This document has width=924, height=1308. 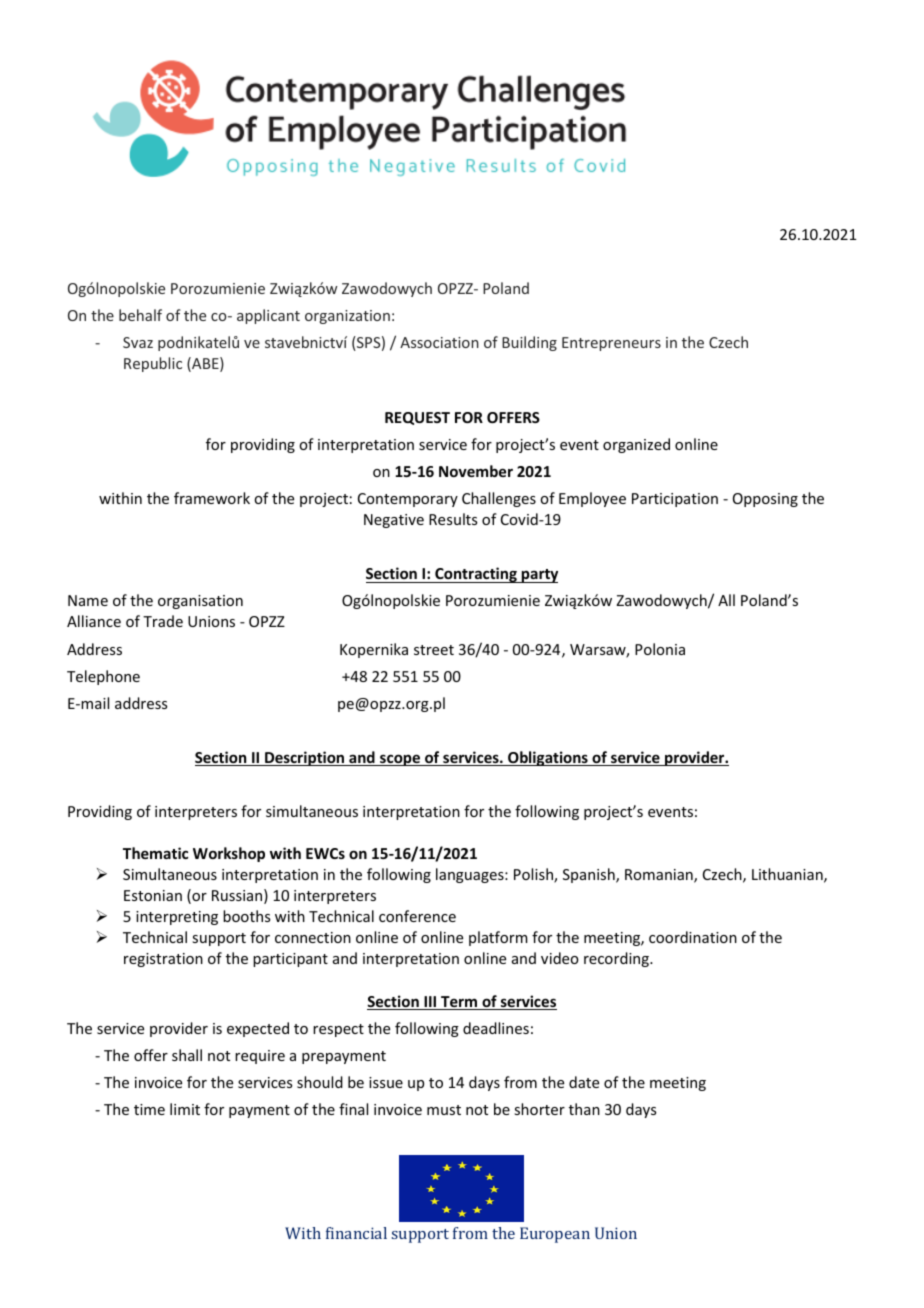 I want to click on interpreting, so click(x=177, y=918).
